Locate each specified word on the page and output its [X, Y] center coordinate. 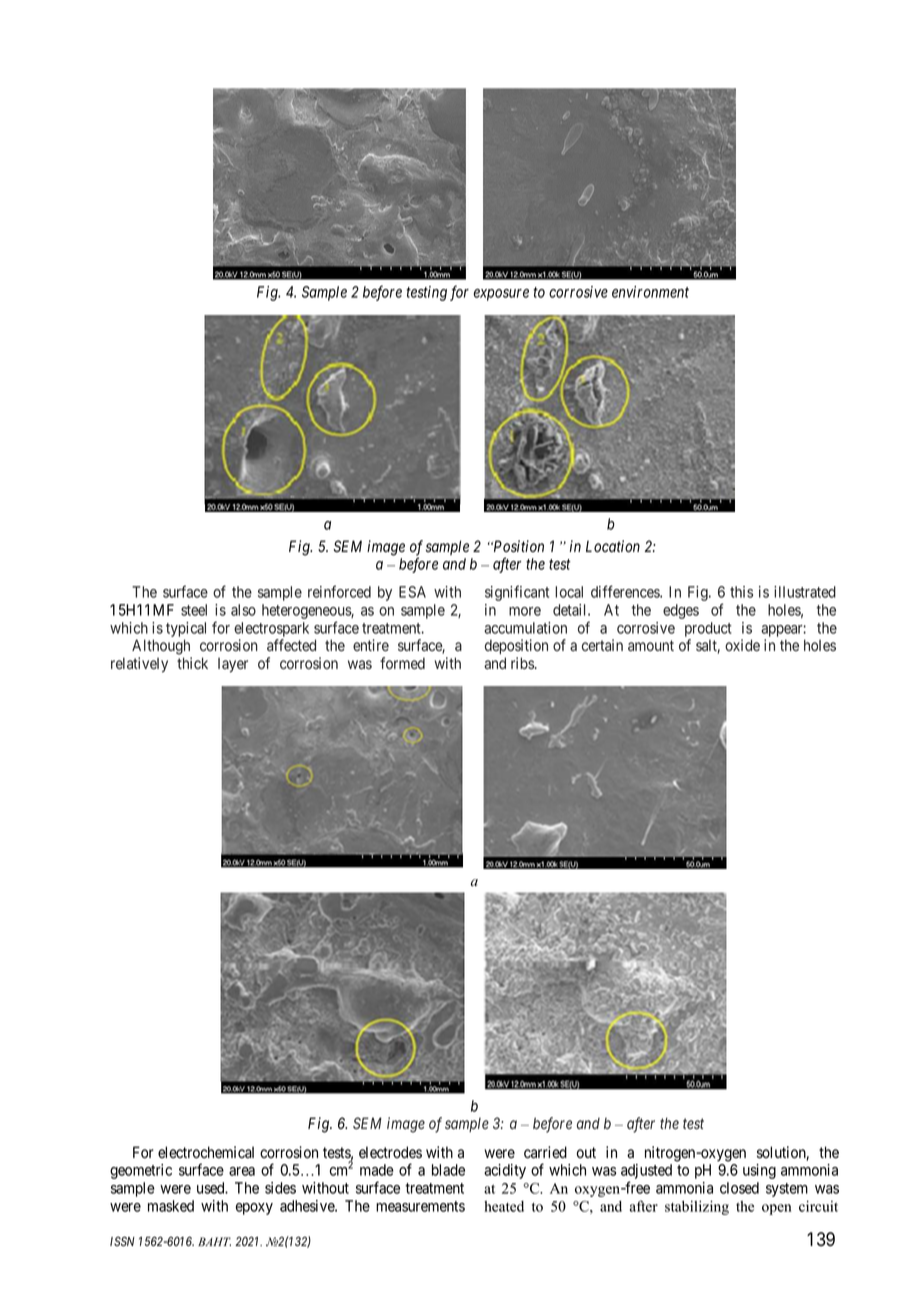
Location [613, 546]
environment [650, 292]
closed [739, 1188]
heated [504, 1206]
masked [171, 1206]
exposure [501, 295]
